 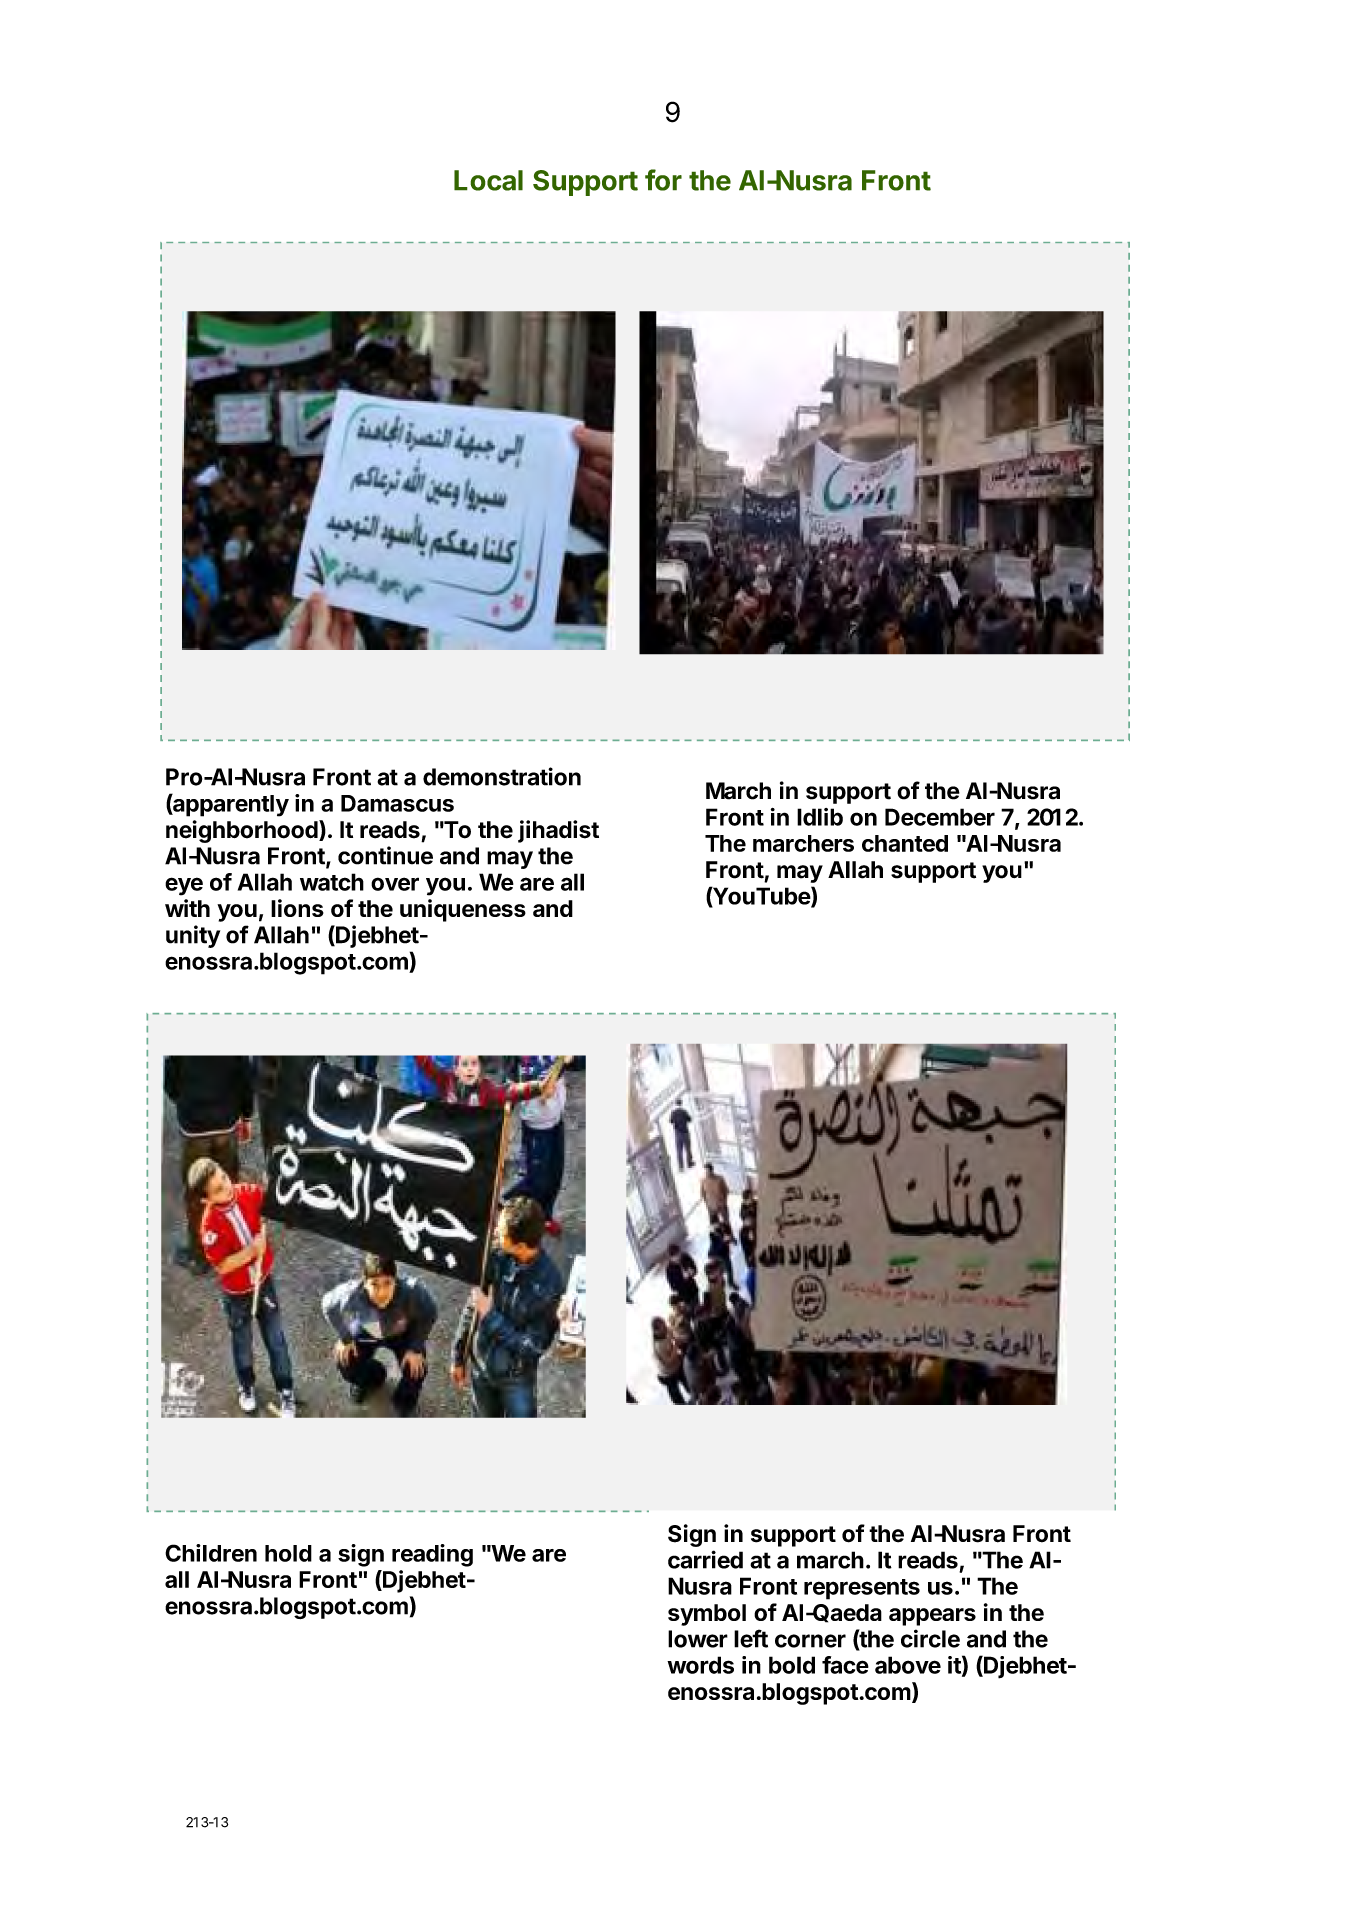 What do you see at coordinates (288, 1553) in the screenshot?
I see `hold` at bounding box center [288, 1553].
